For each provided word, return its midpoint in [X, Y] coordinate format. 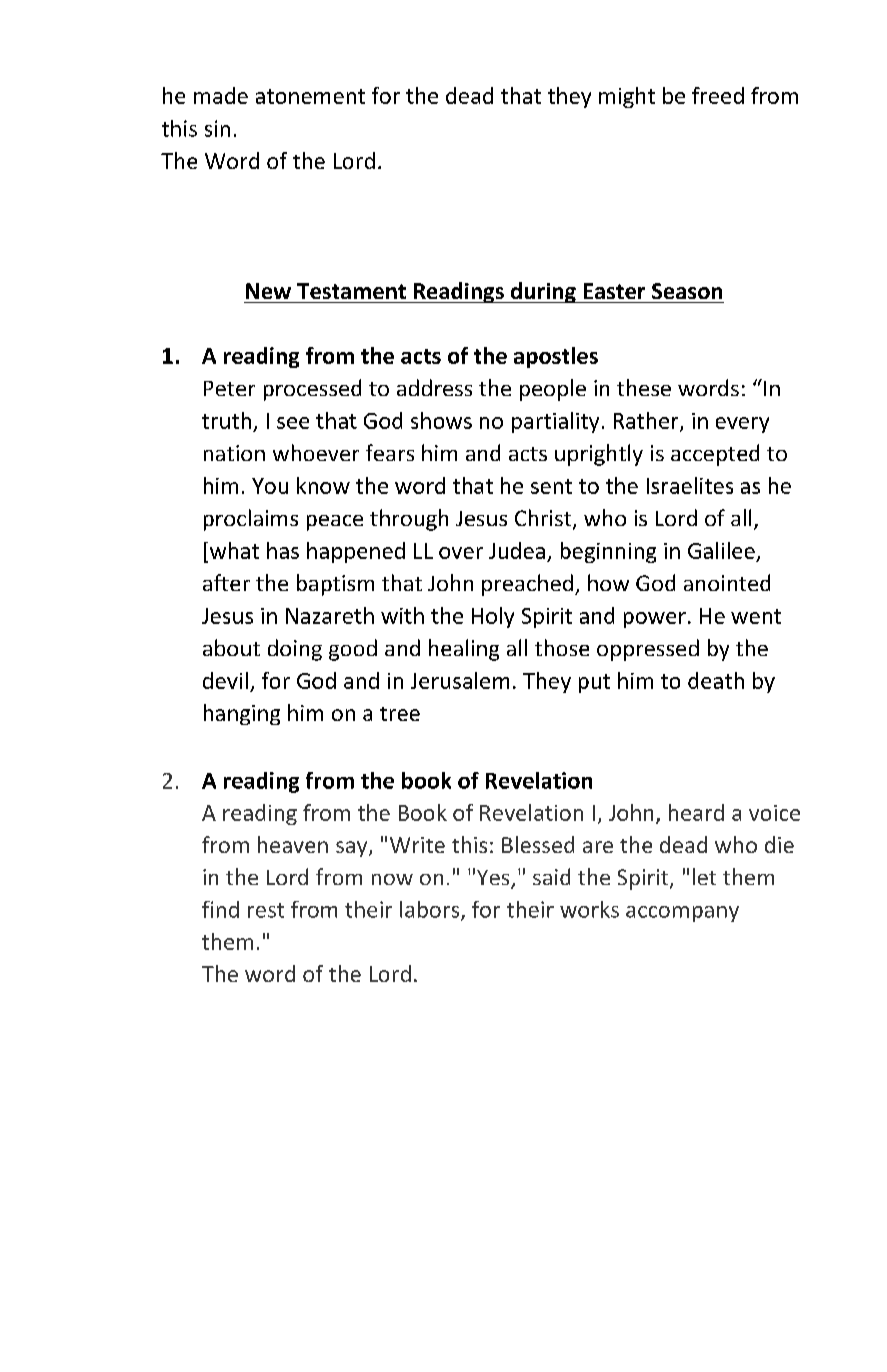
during [543, 292]
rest [266, 910]
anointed [727, 582]
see [293, 423]
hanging [242, 714]
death [716, 680]
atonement [310, 96]
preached [527, 585]
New [268, 291]
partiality [555, 422]
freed [718, 95]
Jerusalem [460, 680]
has [283, 550]
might [627, 97]
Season [687, 291]
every [742, 425]
